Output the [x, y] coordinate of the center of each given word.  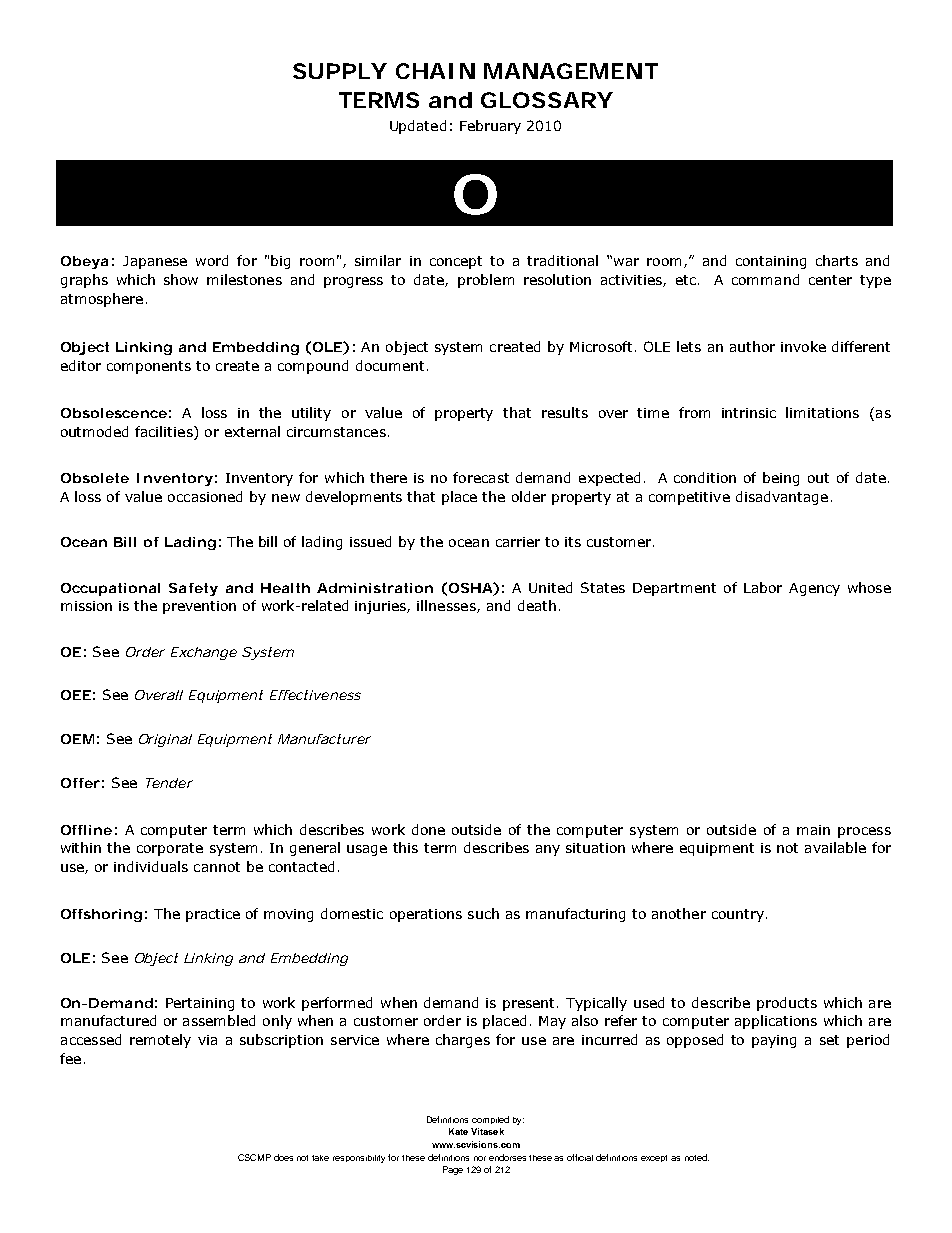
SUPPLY [340, 71]
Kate [458, 1131]
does [283, 1157]
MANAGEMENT [571, 71]
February [490, 127]
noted [697, 1157]
